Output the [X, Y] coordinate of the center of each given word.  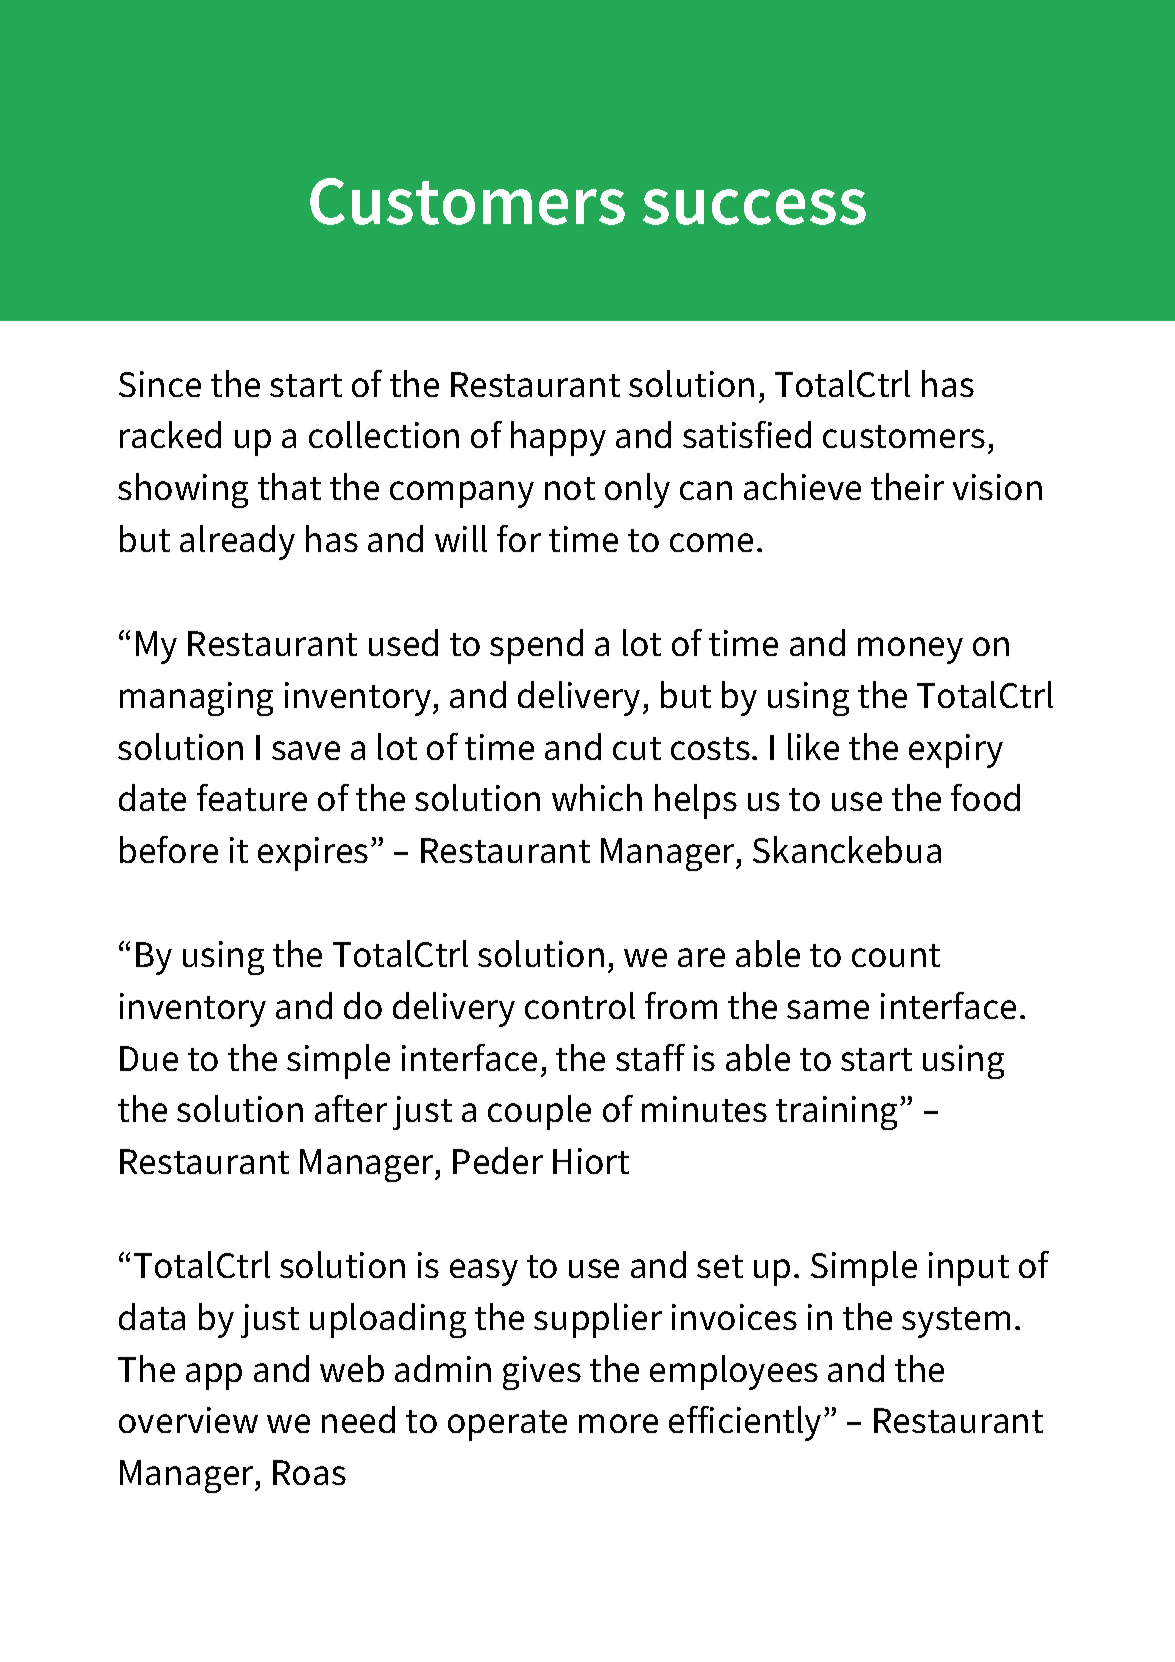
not [570, 488]
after [351, 1108]
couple [539, 1112]
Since [160, 384]
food [985, 797]
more [618, 1423]
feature [252, 797]
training [838, 1113]
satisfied [747, 434]
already [237, 542]
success [754, 207]
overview [188, 1420]
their [907, 486]
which [597, 797]
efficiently [745, 1423]
